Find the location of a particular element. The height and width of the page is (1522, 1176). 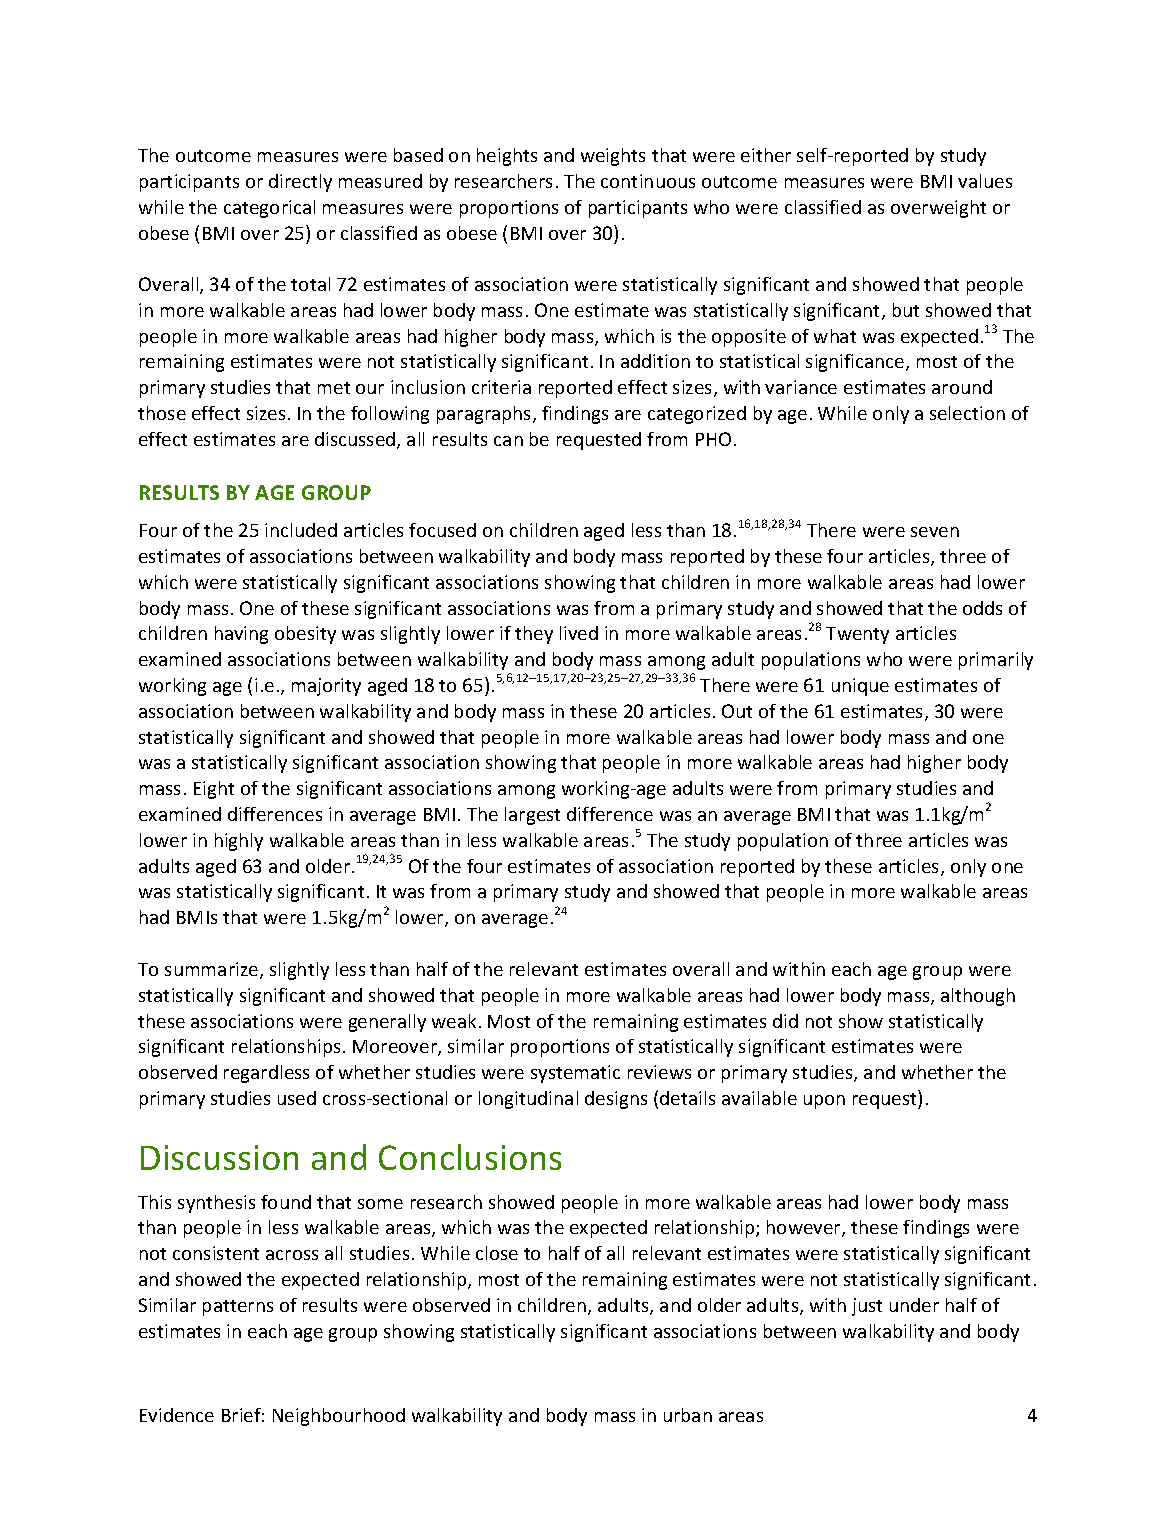

Twenty is located at coordinates (857, 635).
